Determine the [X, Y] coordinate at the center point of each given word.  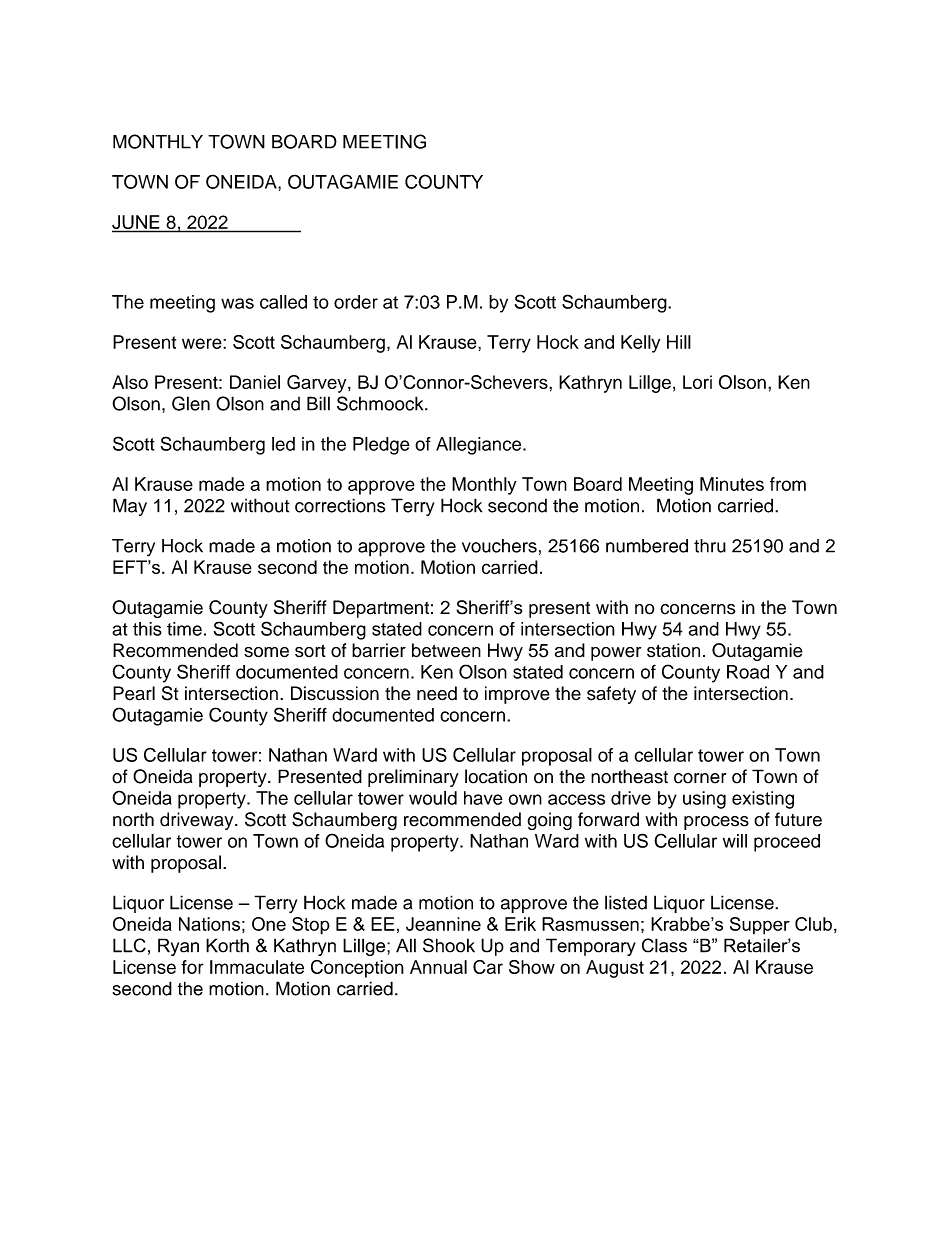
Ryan [178, 947]
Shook [449, 945]
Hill [679, 342]
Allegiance [480, 446]
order [356, 302]
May [130, 507]
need [437, 693]
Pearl [134, 693]
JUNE [137, 223]
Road [748, 672]
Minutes [732, 484]
